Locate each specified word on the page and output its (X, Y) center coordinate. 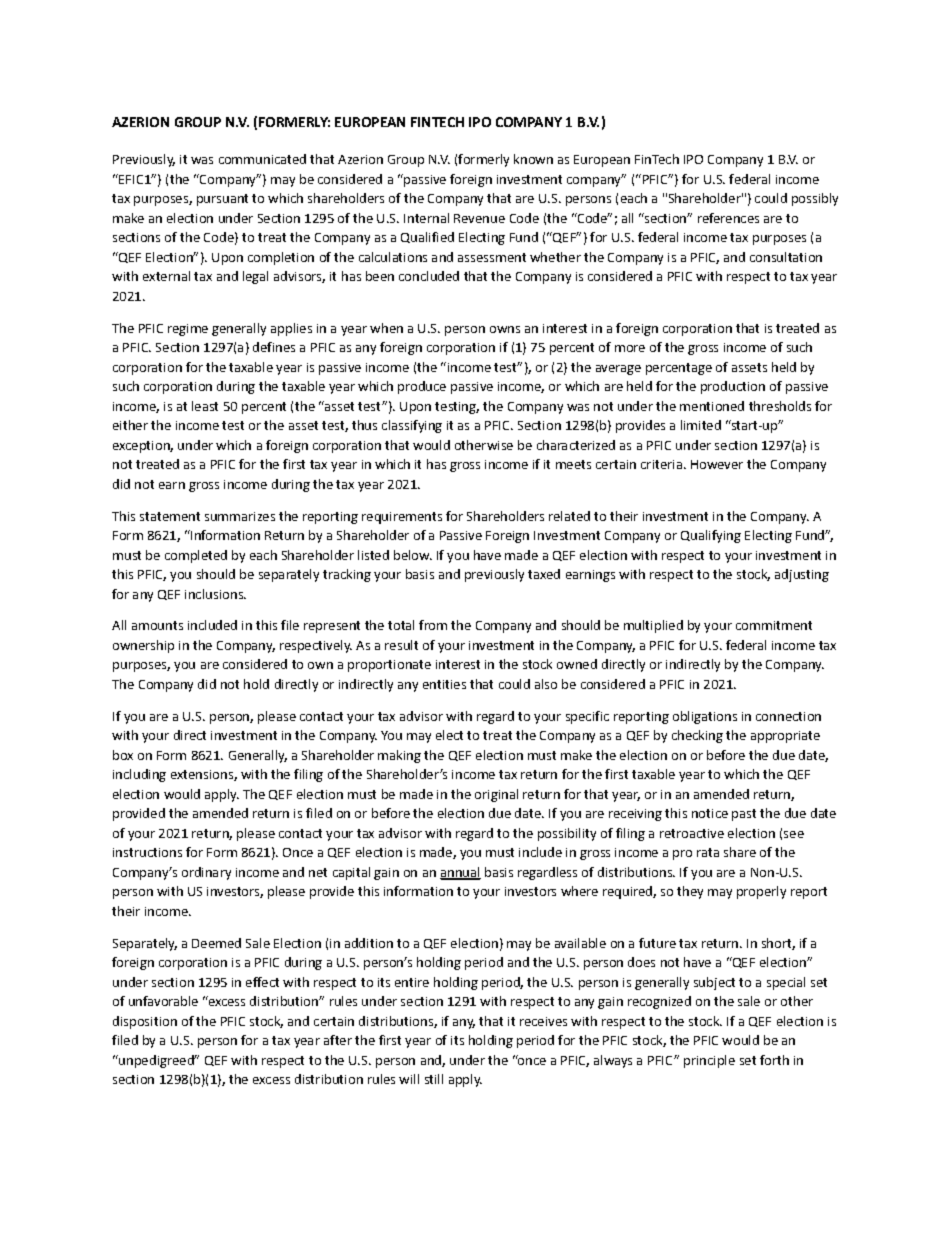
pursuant (222, 200)
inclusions (215, 594)
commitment (774, 625)
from (433, 625)
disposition (145, 1022)
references (728, 218)
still (434, 1079)
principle (709, 1061)
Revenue (479, 218)
